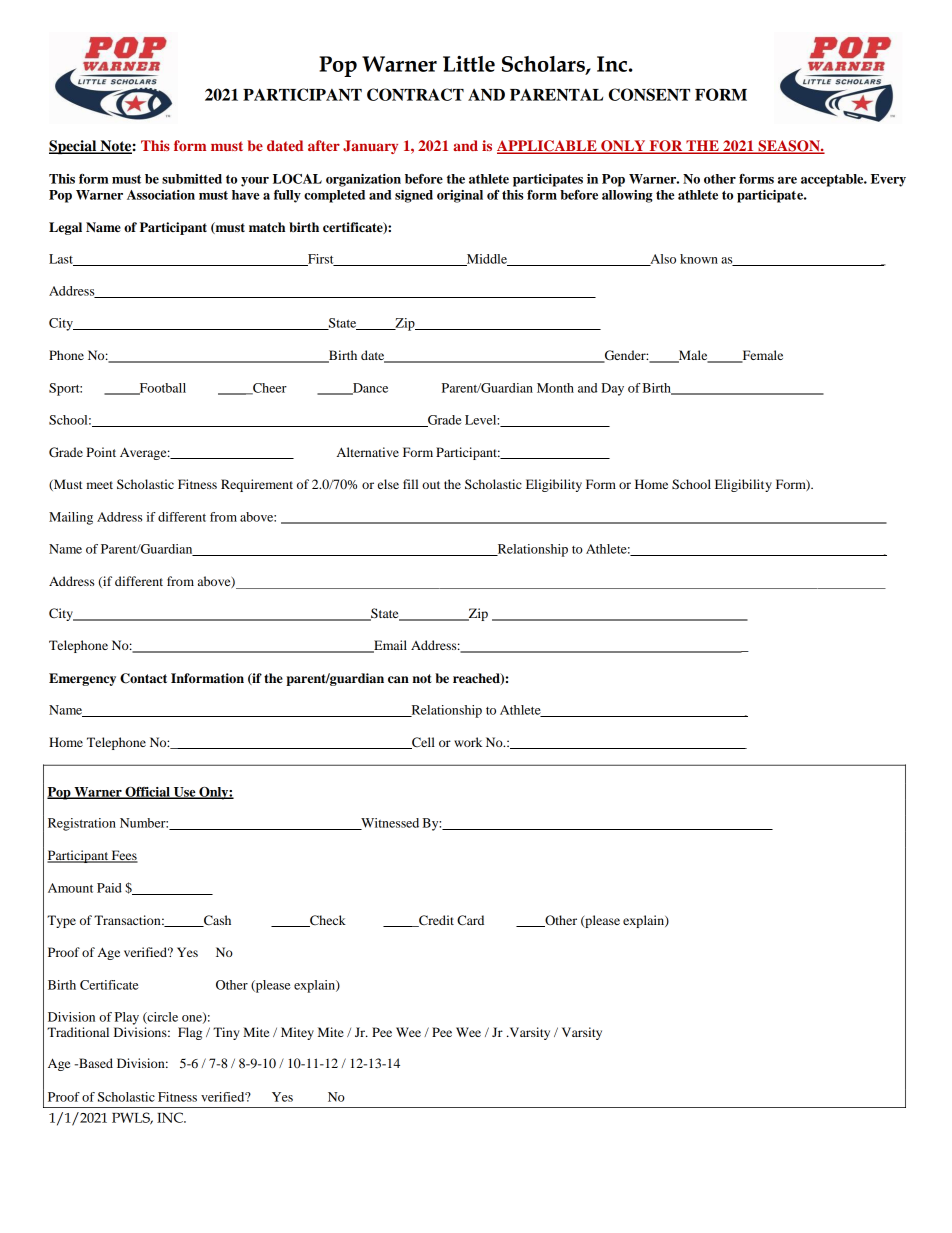  Describe the element at coordinates (74, 147) in the image. I see `Special` at that location.
